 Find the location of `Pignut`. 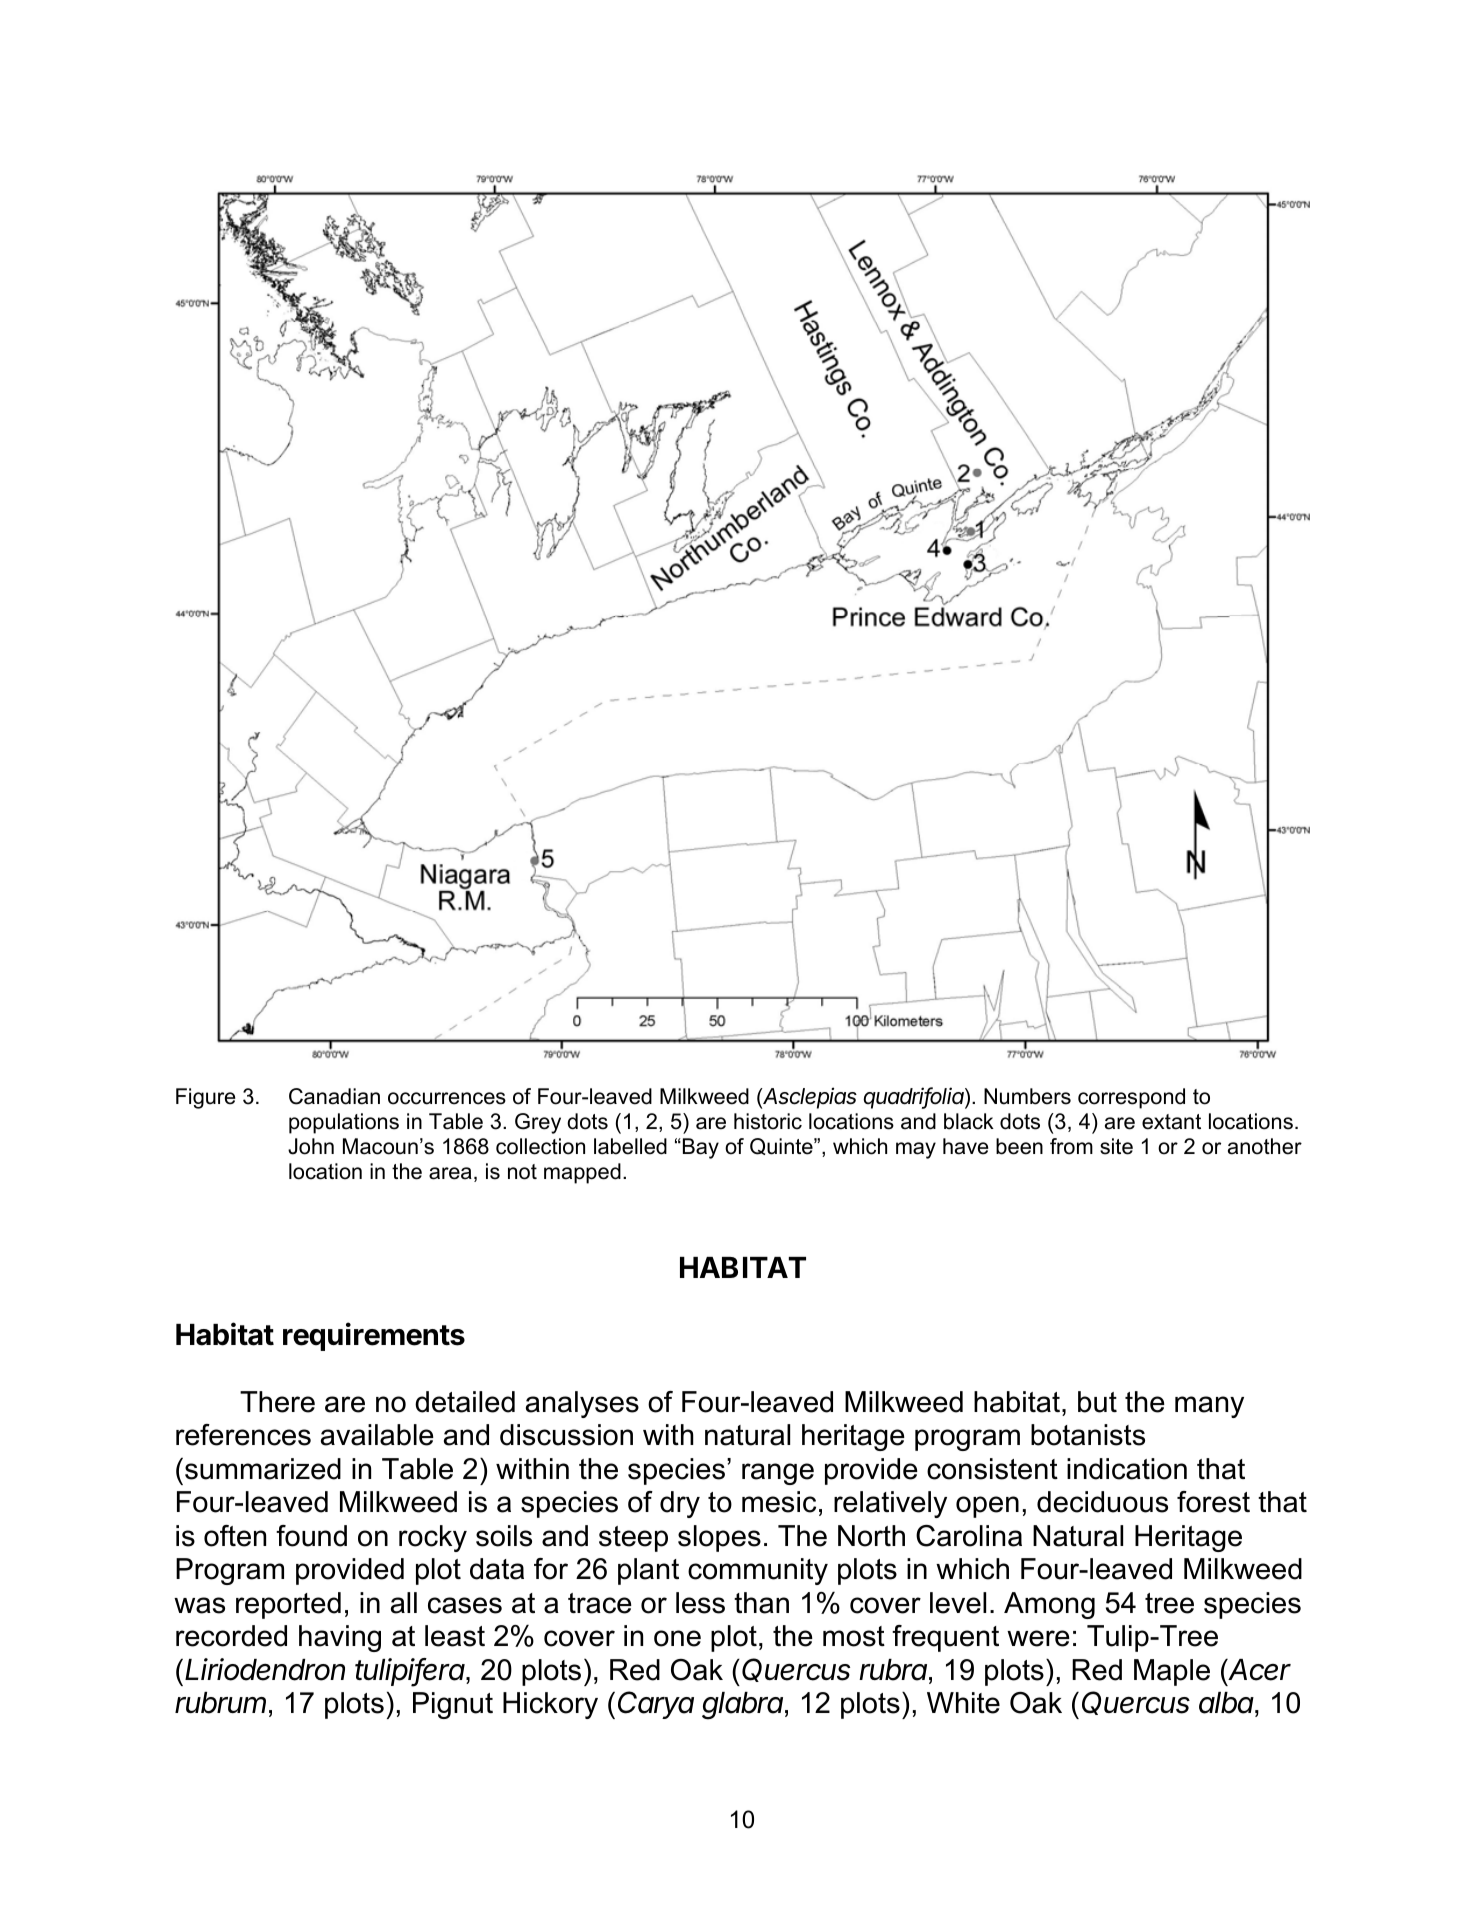

Pignut is located at coordinates (453, 1705).
